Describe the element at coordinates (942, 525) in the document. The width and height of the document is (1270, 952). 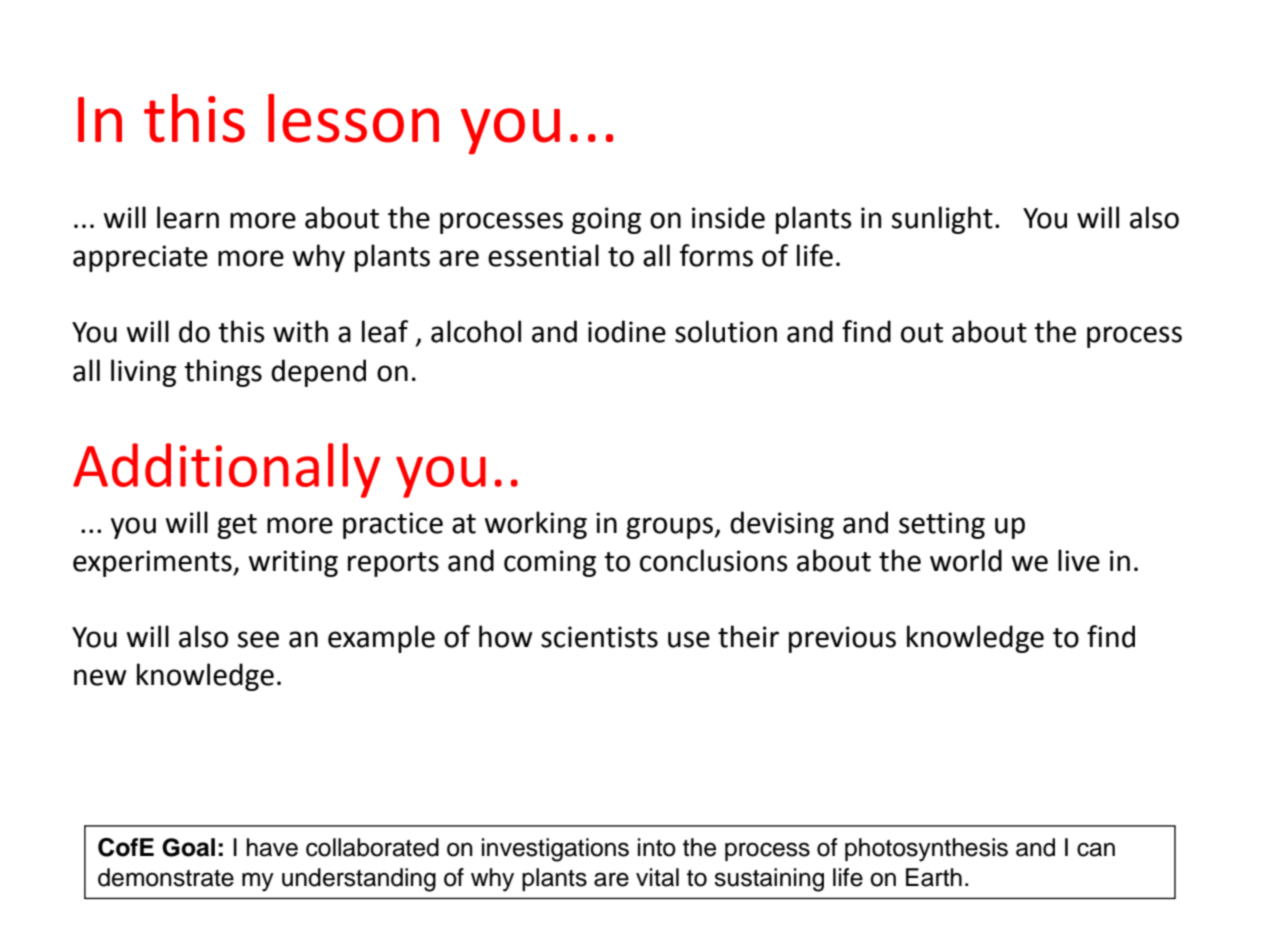
I see `setting` at that location.
